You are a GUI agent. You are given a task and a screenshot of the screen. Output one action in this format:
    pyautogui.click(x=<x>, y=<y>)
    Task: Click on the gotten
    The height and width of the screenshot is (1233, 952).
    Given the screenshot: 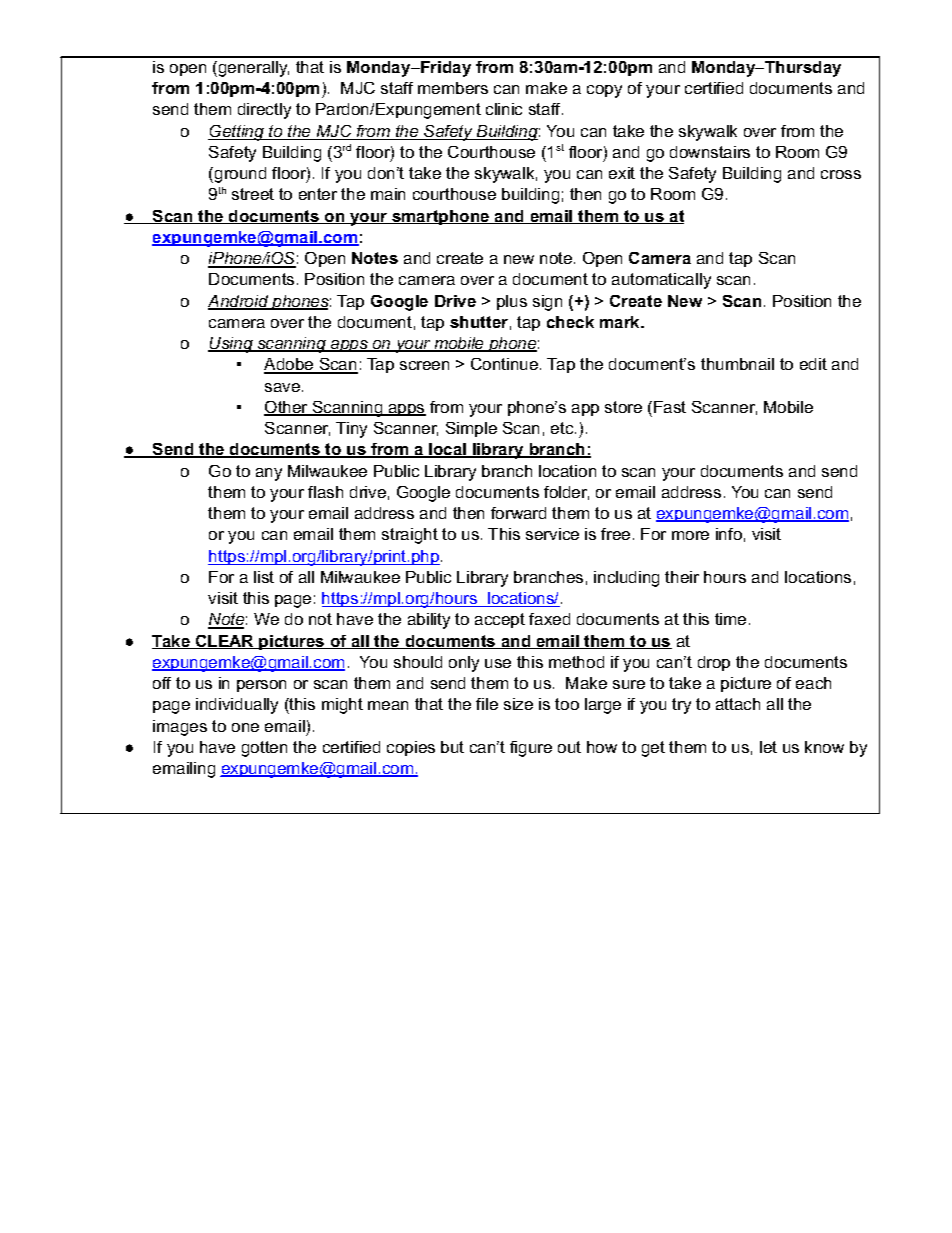 What is the action you would take?
    pyautogui.click(x=264, y=749)
